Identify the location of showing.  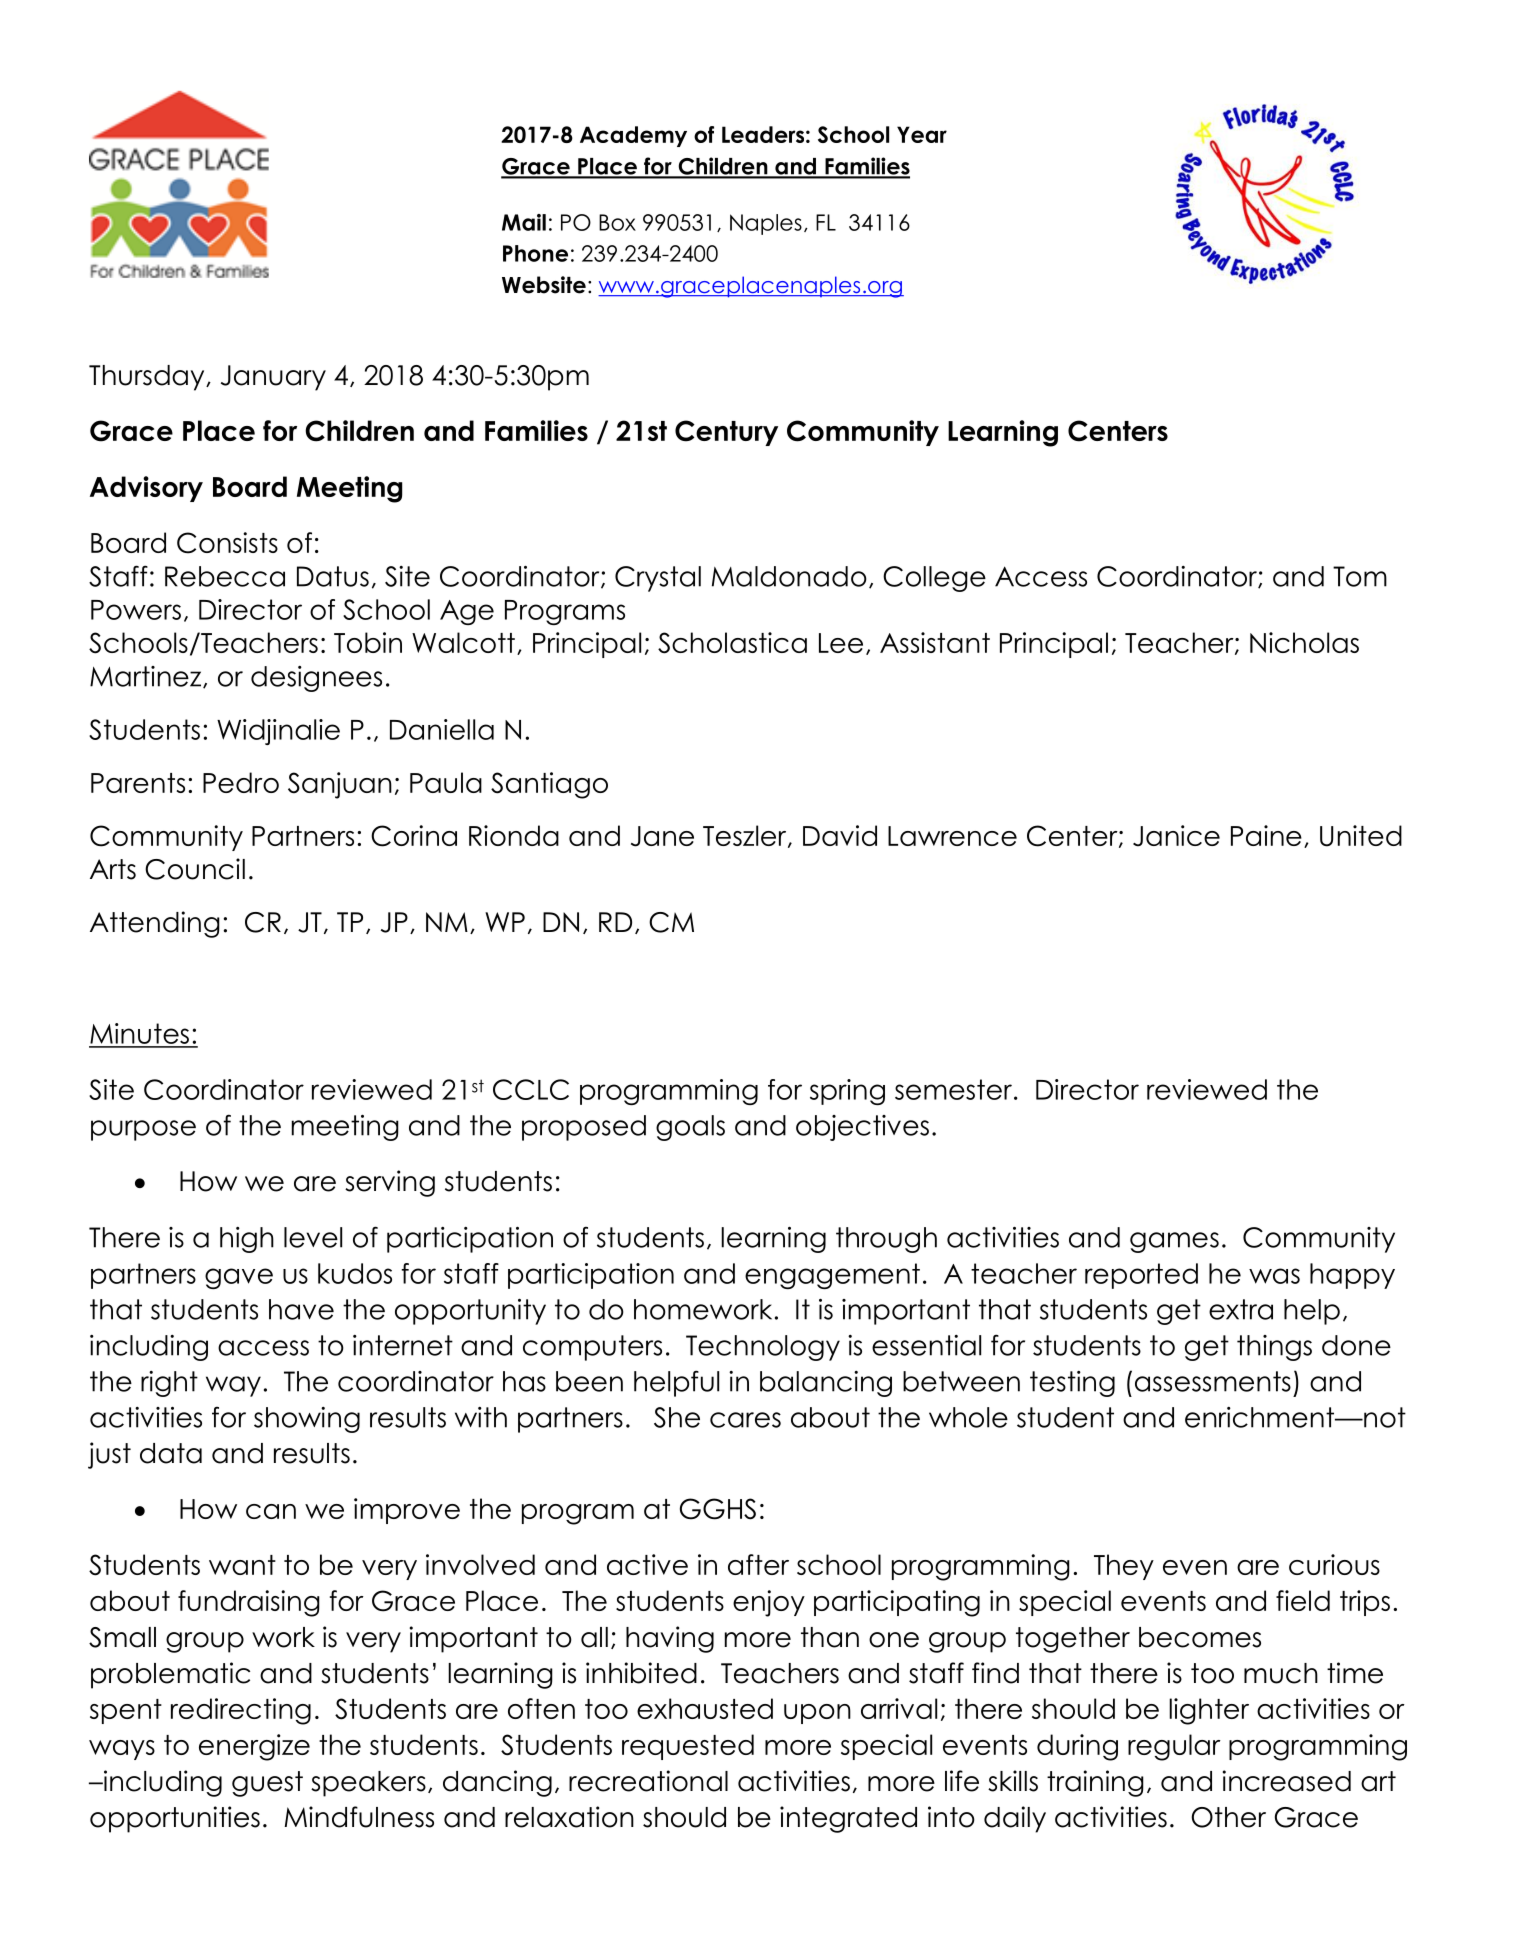
(307, 1420).
